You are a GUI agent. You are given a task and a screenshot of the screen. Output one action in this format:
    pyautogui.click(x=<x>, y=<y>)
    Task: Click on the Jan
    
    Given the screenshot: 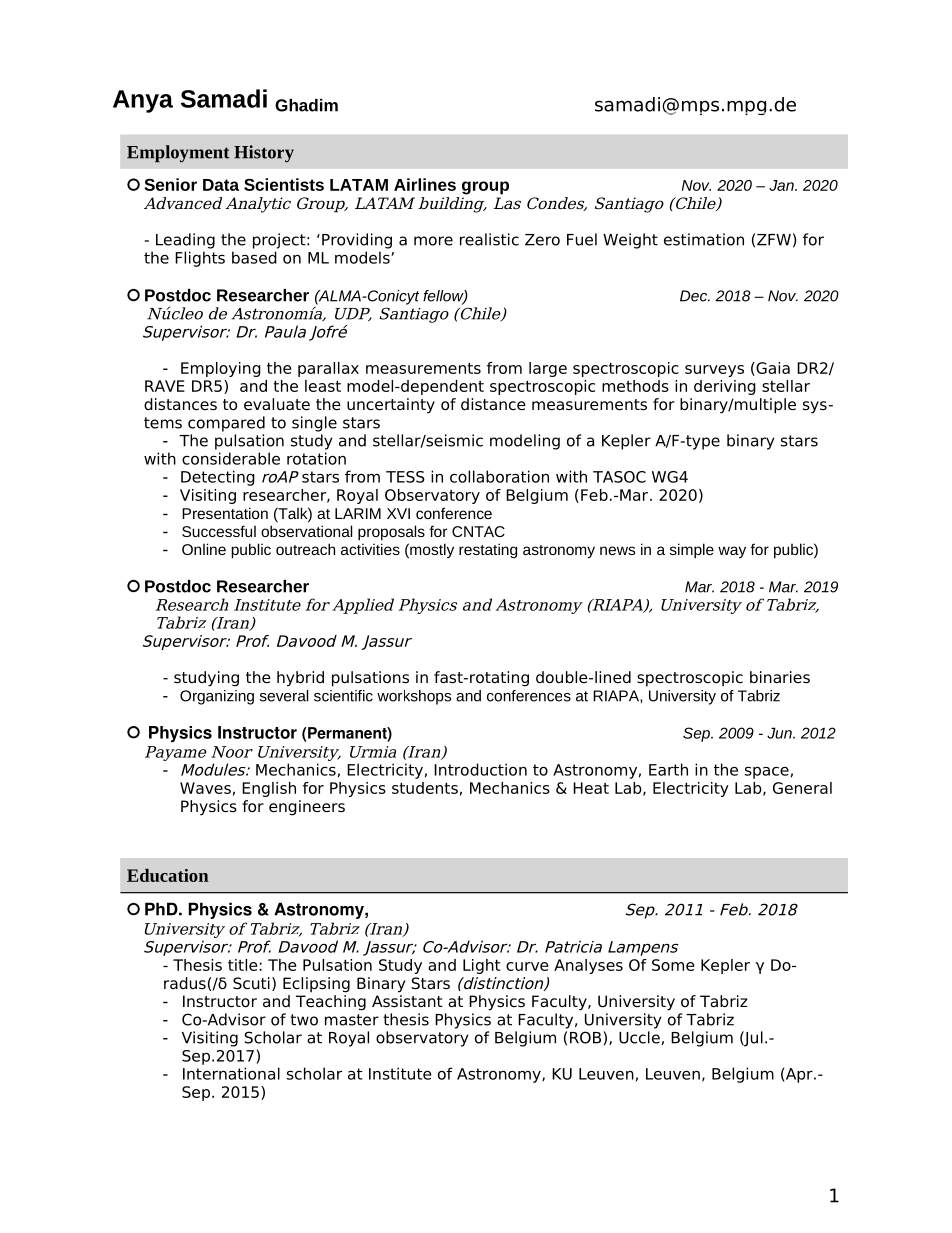 What is the action you would take?
    pyautogui.click(x=782, y=185)
